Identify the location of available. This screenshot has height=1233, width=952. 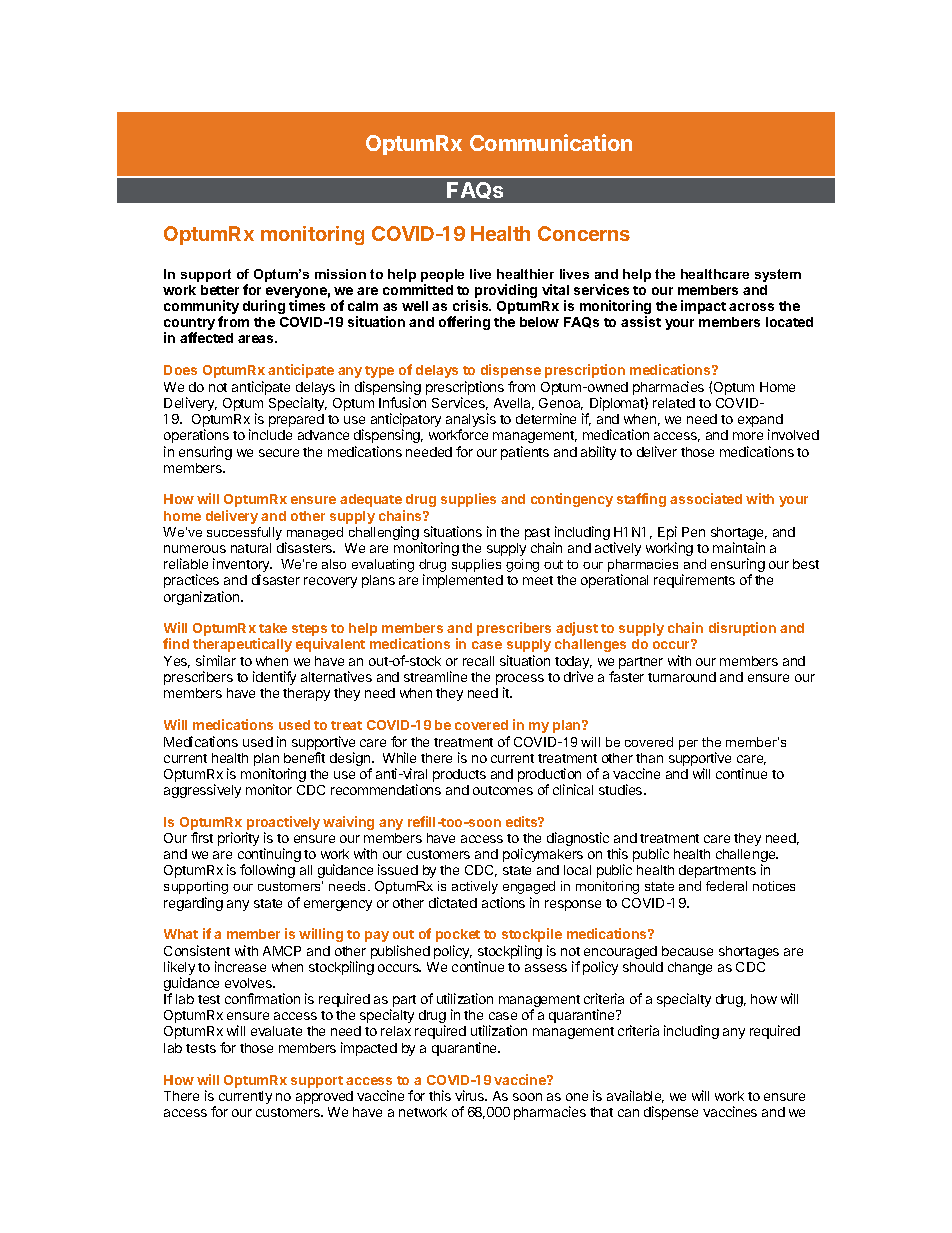
(635, 1096).
